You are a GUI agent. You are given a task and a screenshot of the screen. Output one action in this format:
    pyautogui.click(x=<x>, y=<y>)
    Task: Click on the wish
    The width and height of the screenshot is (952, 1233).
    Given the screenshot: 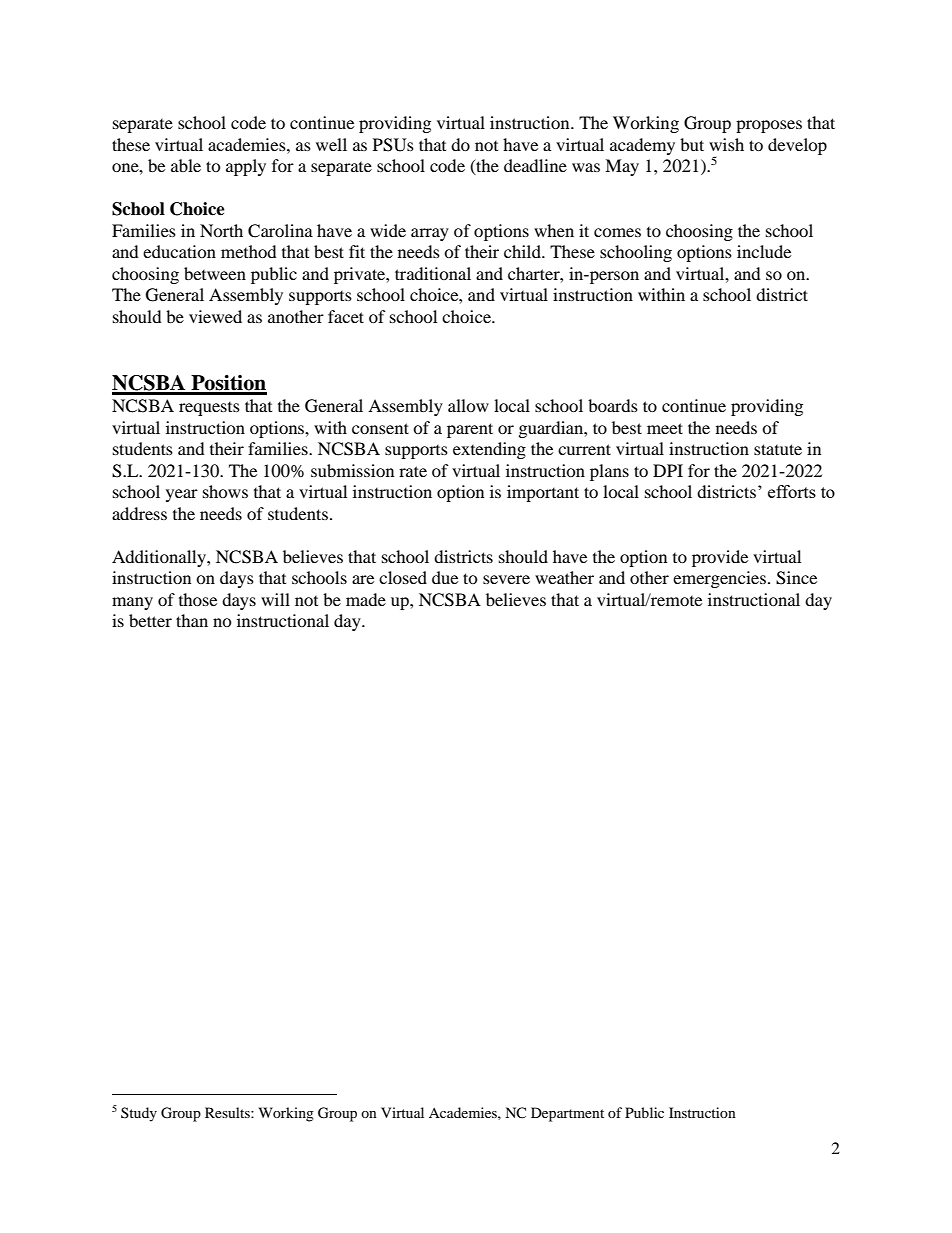 What is the action you would take?
    pyautogui.click(x=726, y=144)
